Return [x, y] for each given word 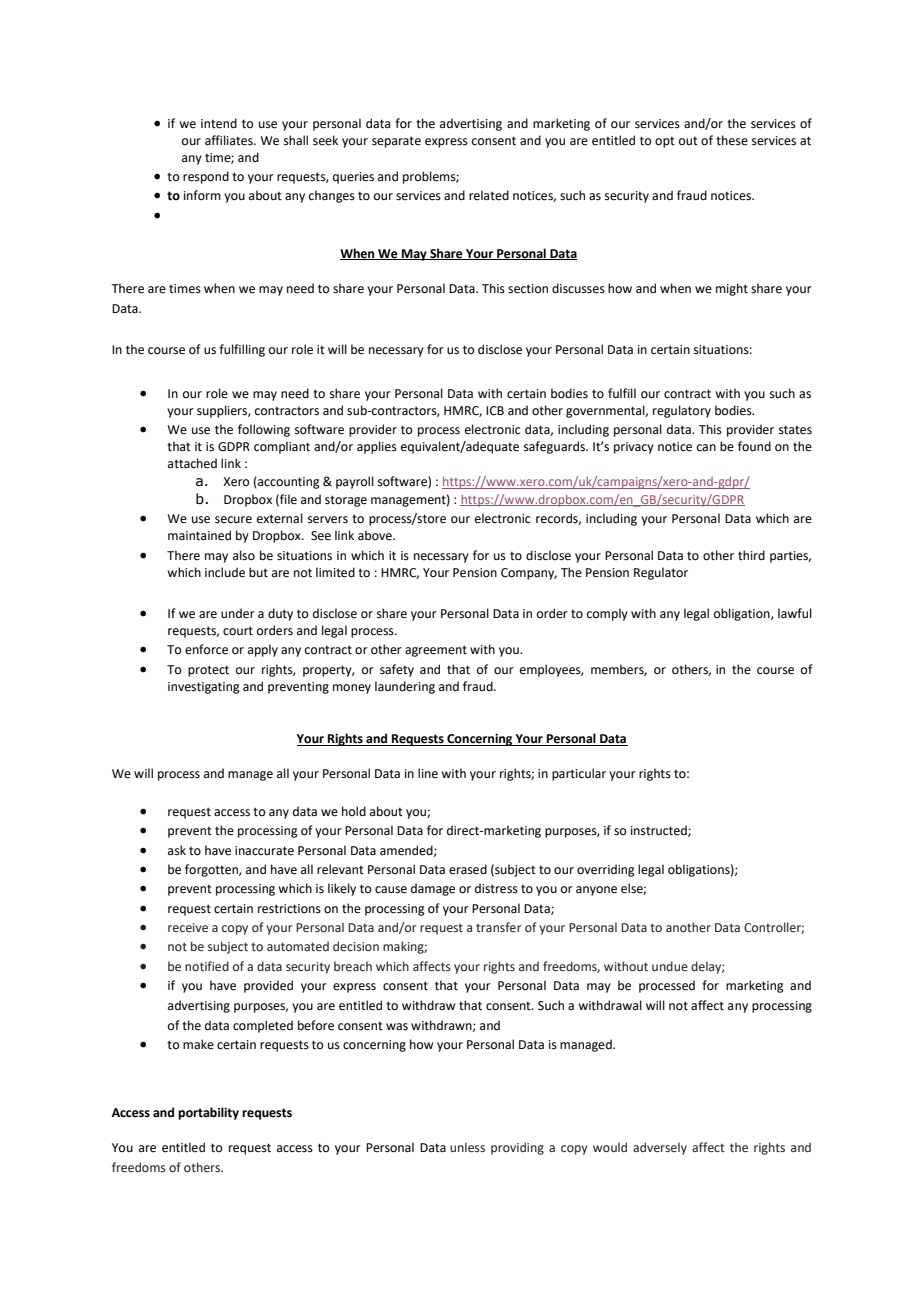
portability [208, 1113]
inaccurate [264, 851]
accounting [288, 482]
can [706, 448]
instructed [660, 831]
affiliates [230, 140]
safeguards [555, 447]
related [489, 195]
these [732, 140]
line [428, 773]
